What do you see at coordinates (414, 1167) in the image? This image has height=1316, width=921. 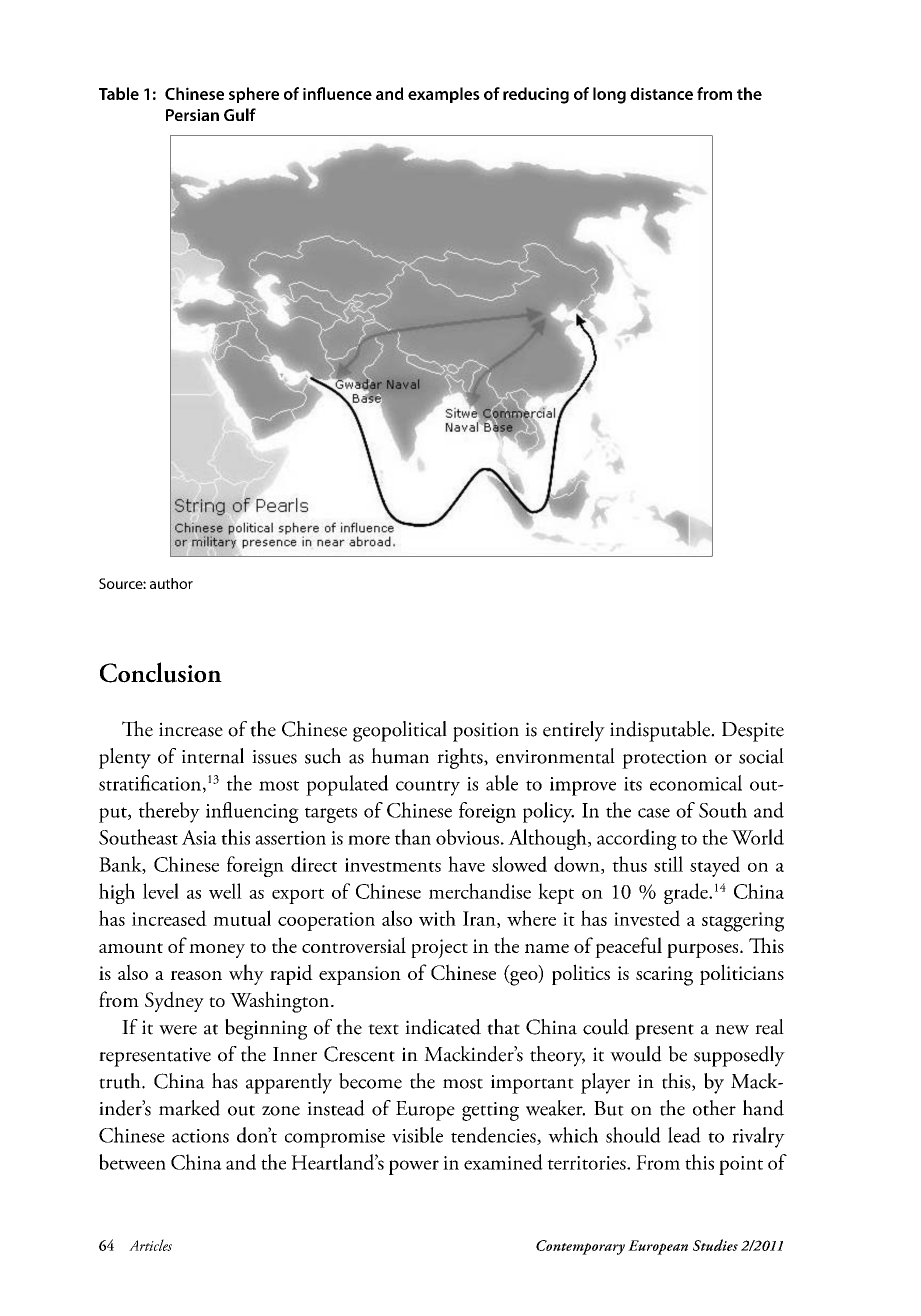 I see `power` at bounding box center [414, 1167].
